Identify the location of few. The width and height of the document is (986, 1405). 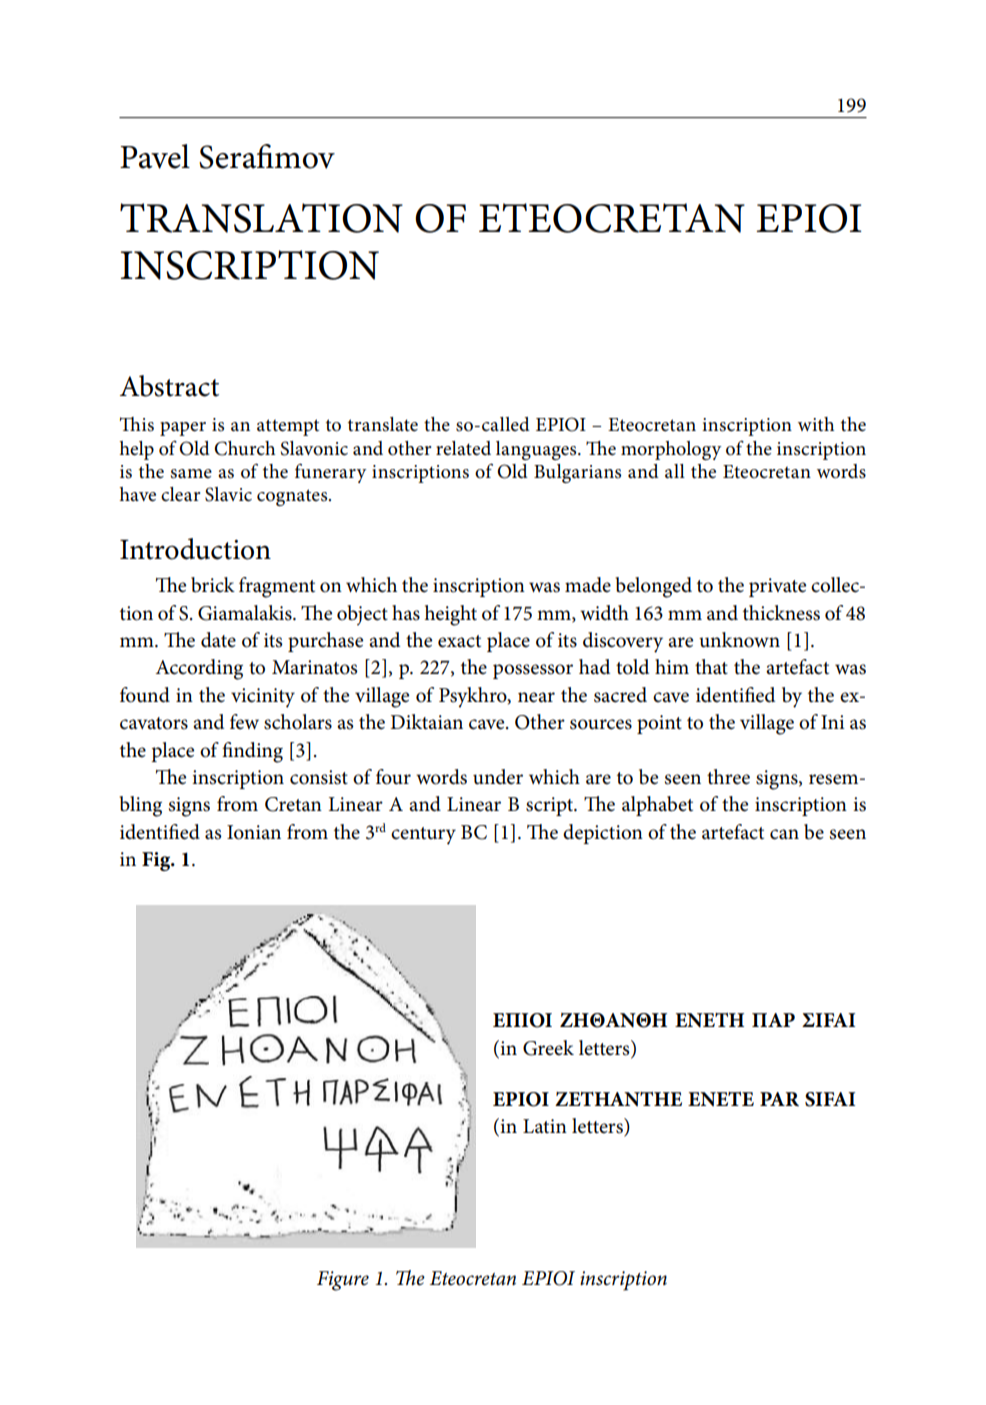
(244, 722).
